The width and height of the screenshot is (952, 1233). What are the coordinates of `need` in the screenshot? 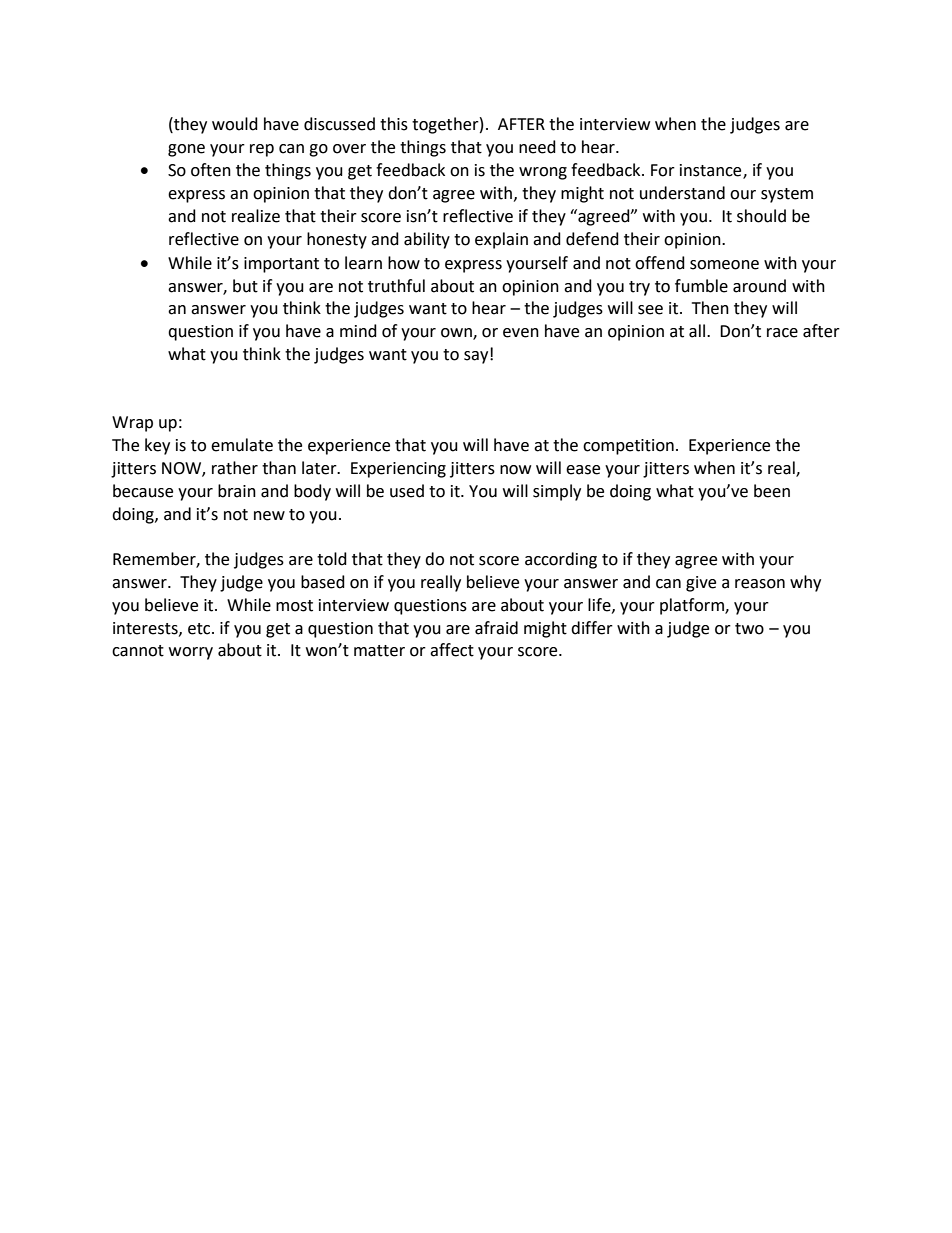 It's located at (537, 147).
